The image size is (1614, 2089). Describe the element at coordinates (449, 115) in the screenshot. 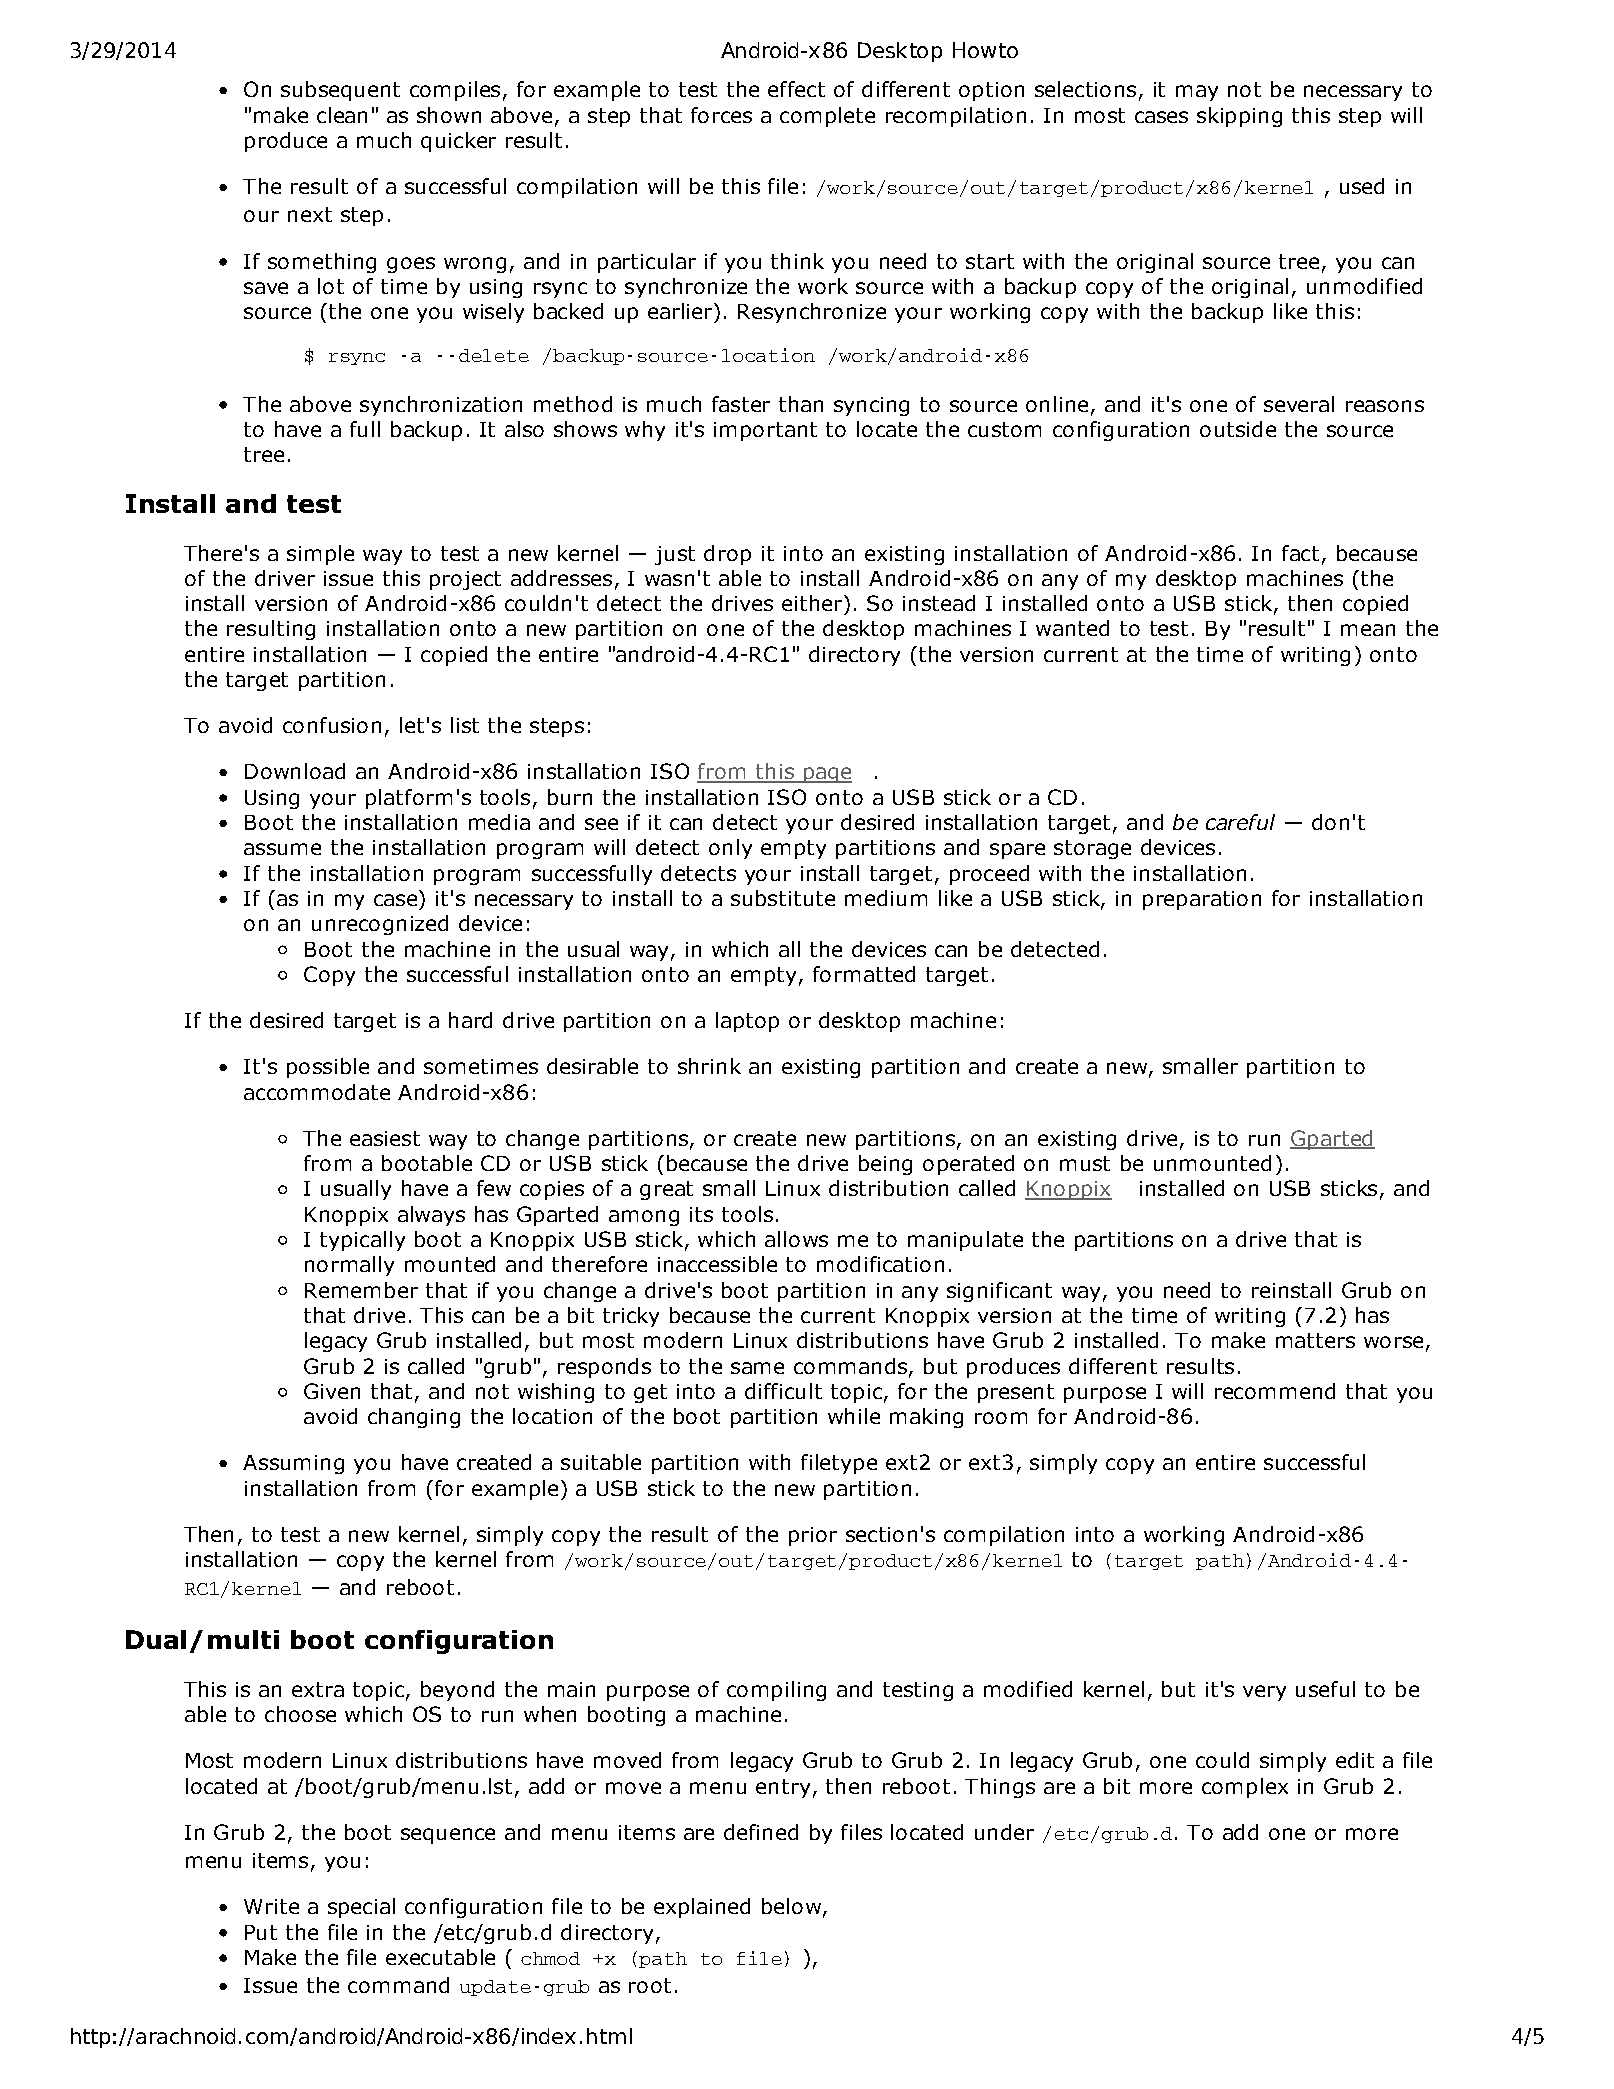

I see `shown` at that location.
